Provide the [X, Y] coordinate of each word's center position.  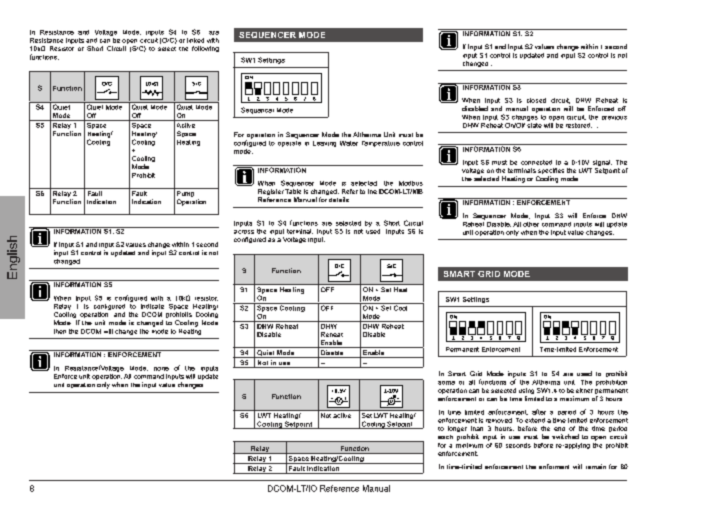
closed [536, 100]
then [60, 331]
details [339, 199]
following [205, 49]
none [161, 369]
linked [195, 40]
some [446, 383]
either [584, 390]
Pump [186, 194]
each [445, 437]
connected [536, 162]
